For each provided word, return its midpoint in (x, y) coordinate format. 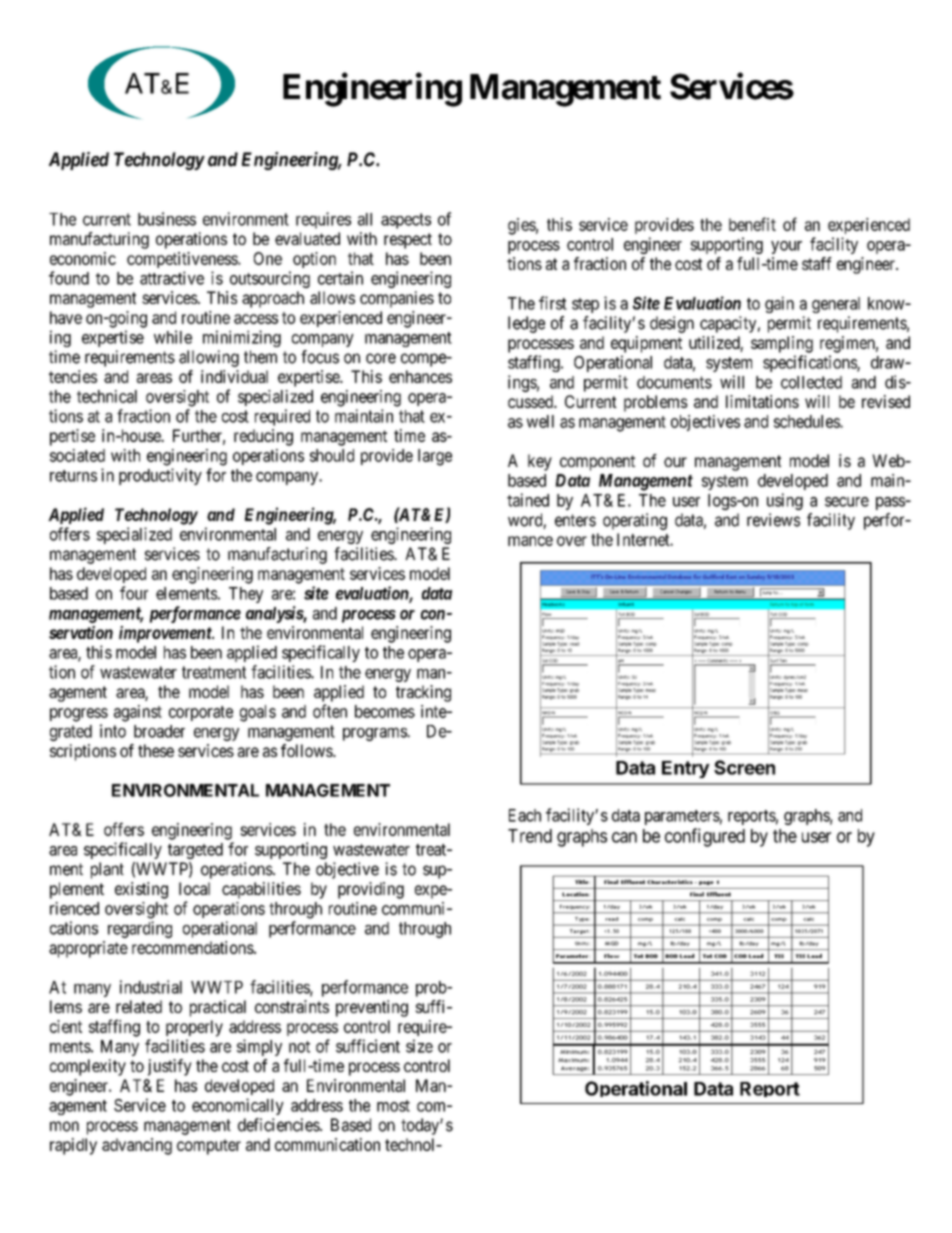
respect (408, 241)
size (419, 1046)
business (167, 219)
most (393, 1106)
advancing (137, 1146)
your (786, 247)
